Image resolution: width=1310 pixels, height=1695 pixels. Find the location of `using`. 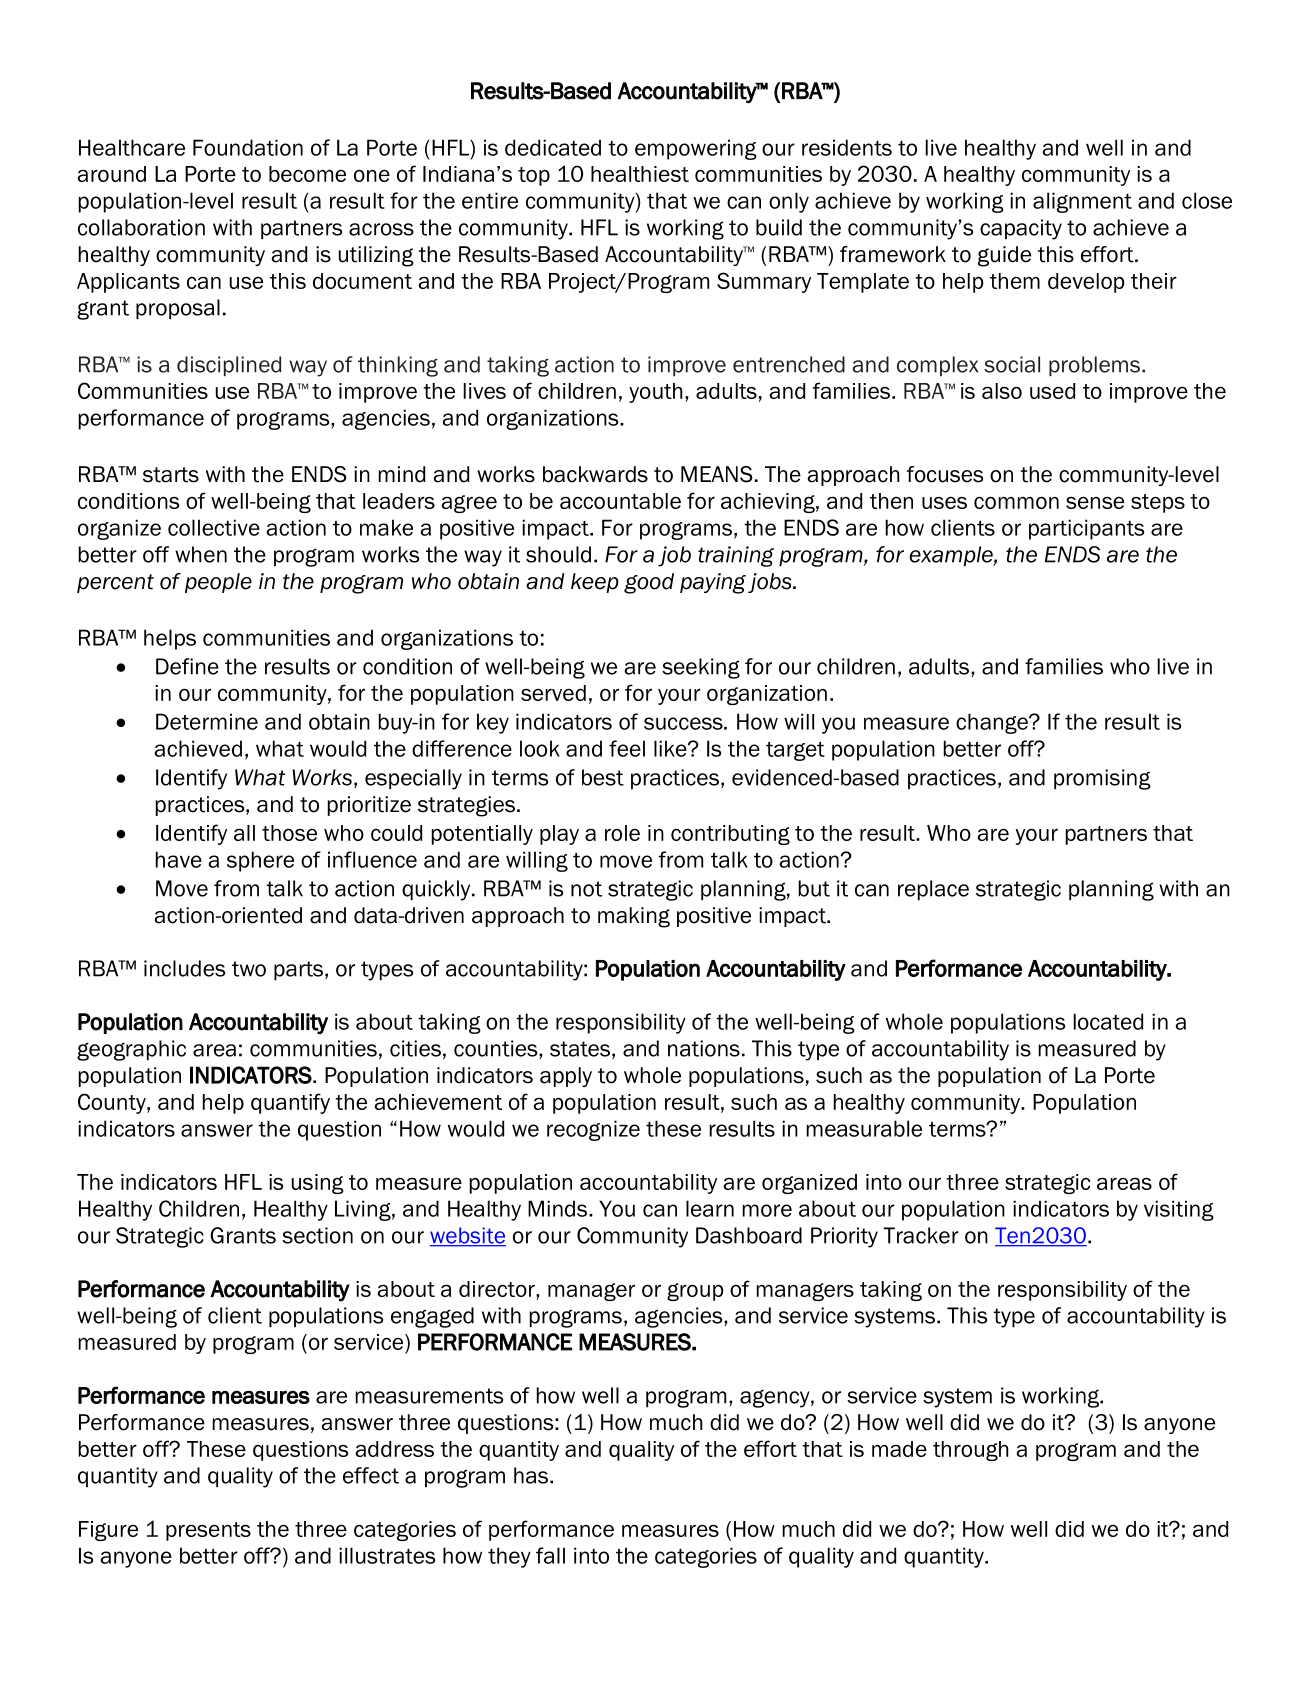

using is located at coordinates (318, 1184).
